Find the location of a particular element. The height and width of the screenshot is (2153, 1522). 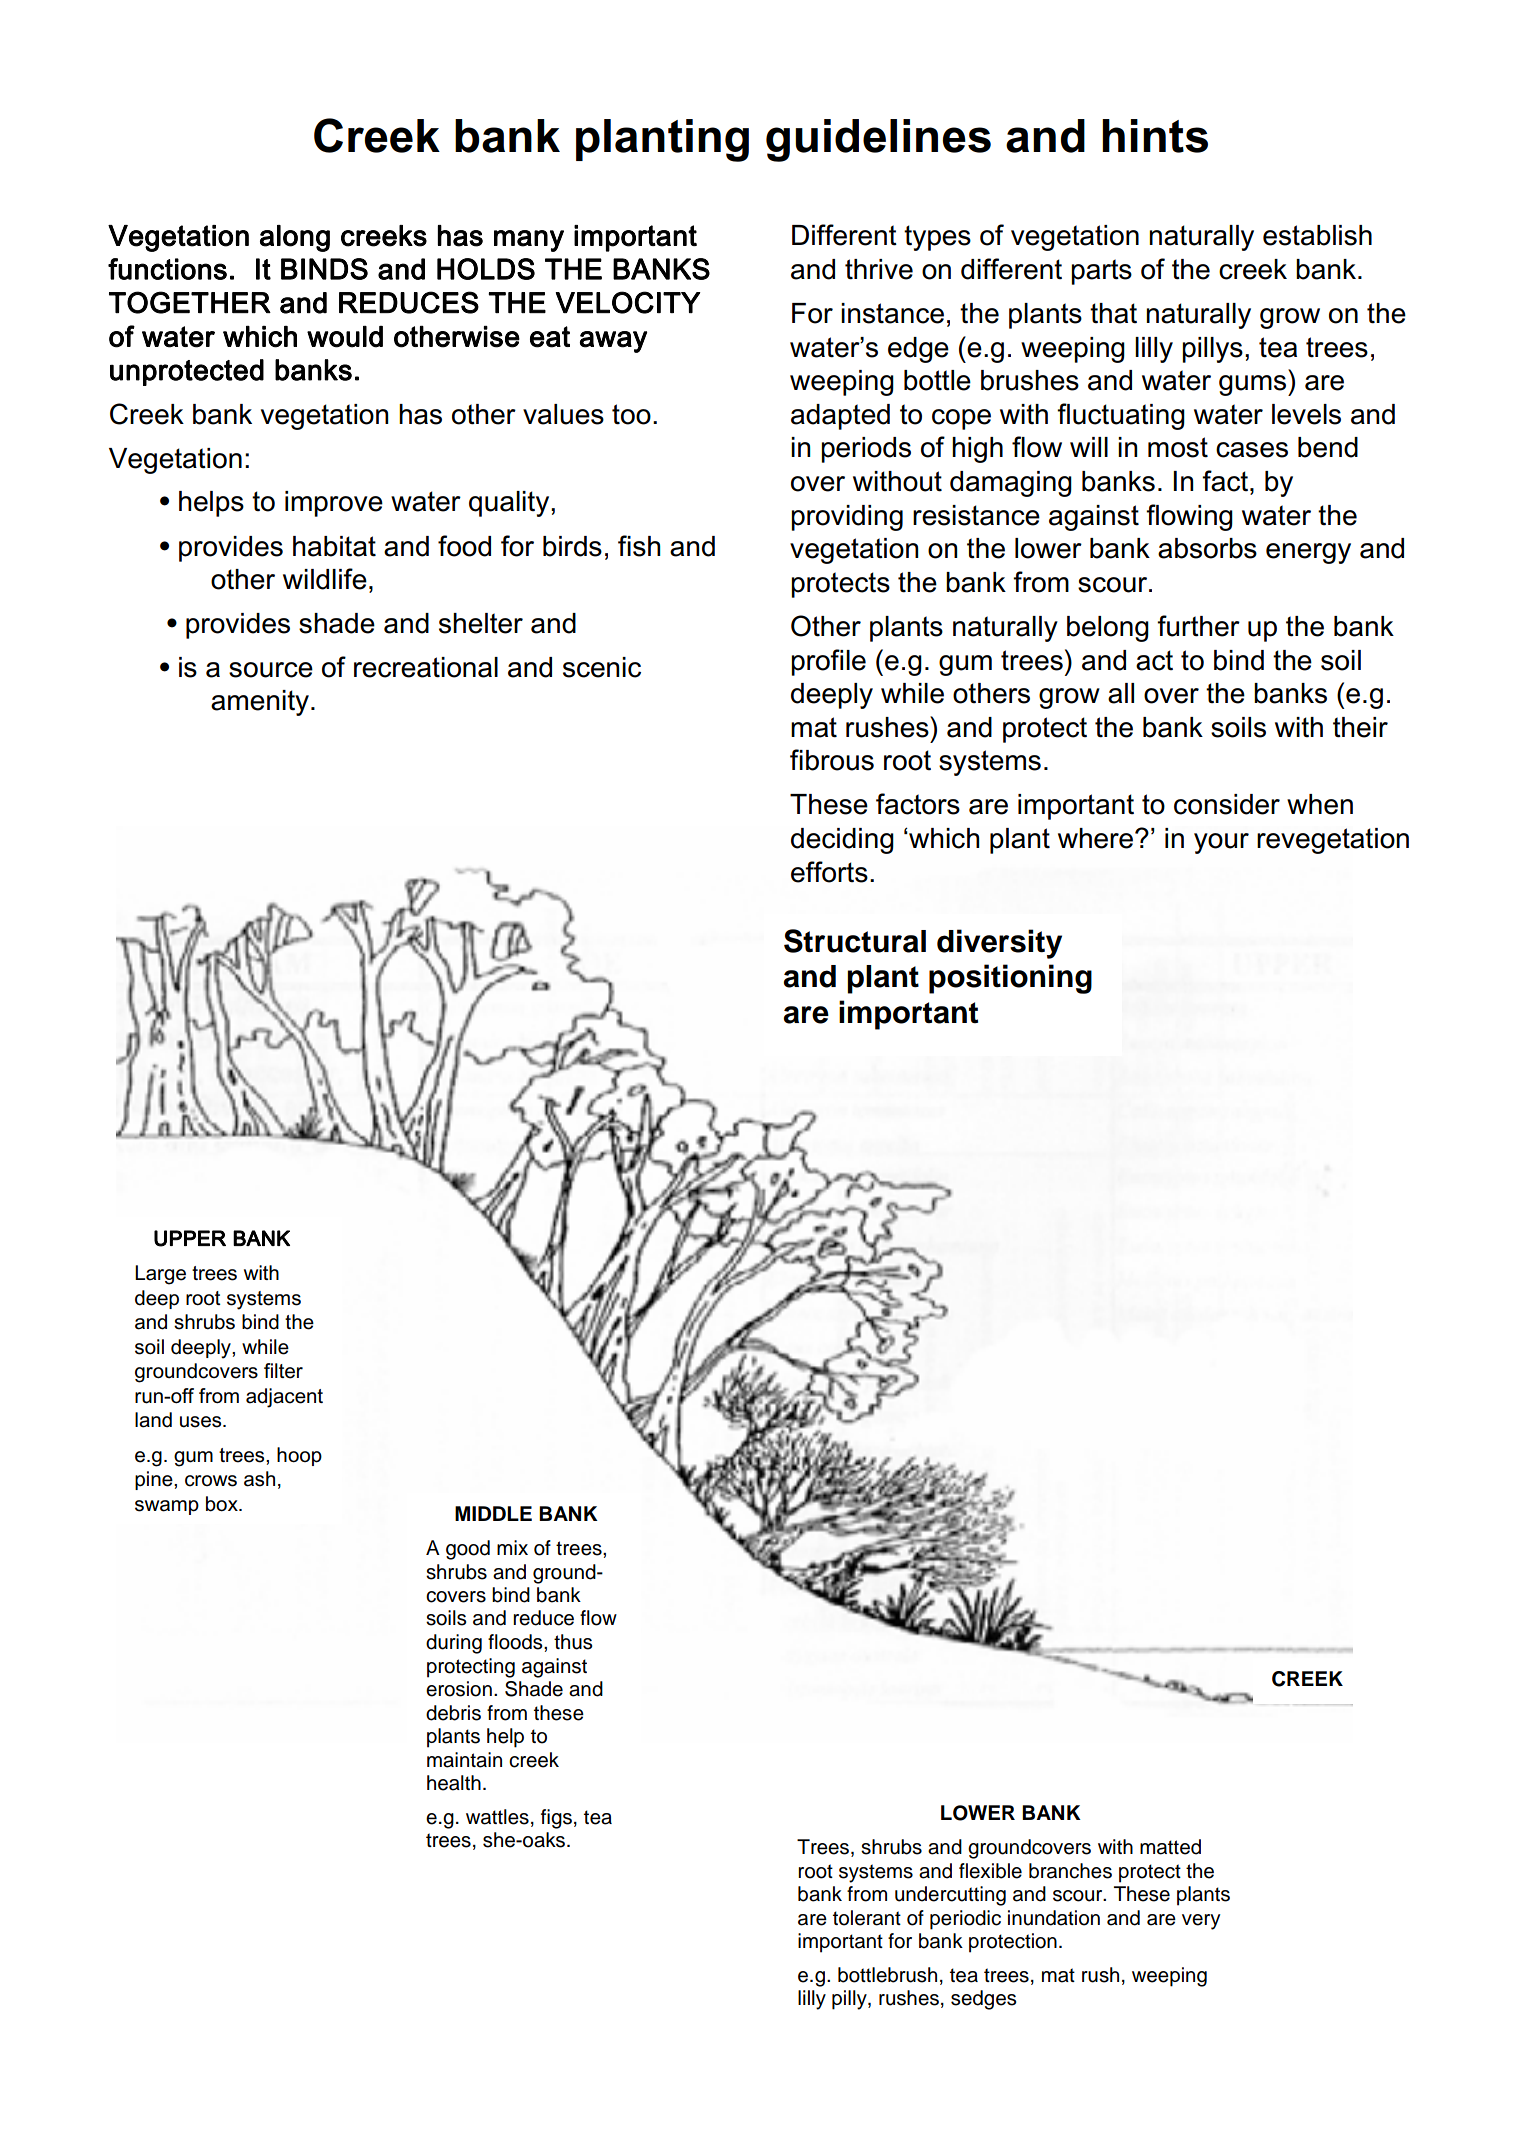

MIDDLE is located at coordinates (493, 1513).
